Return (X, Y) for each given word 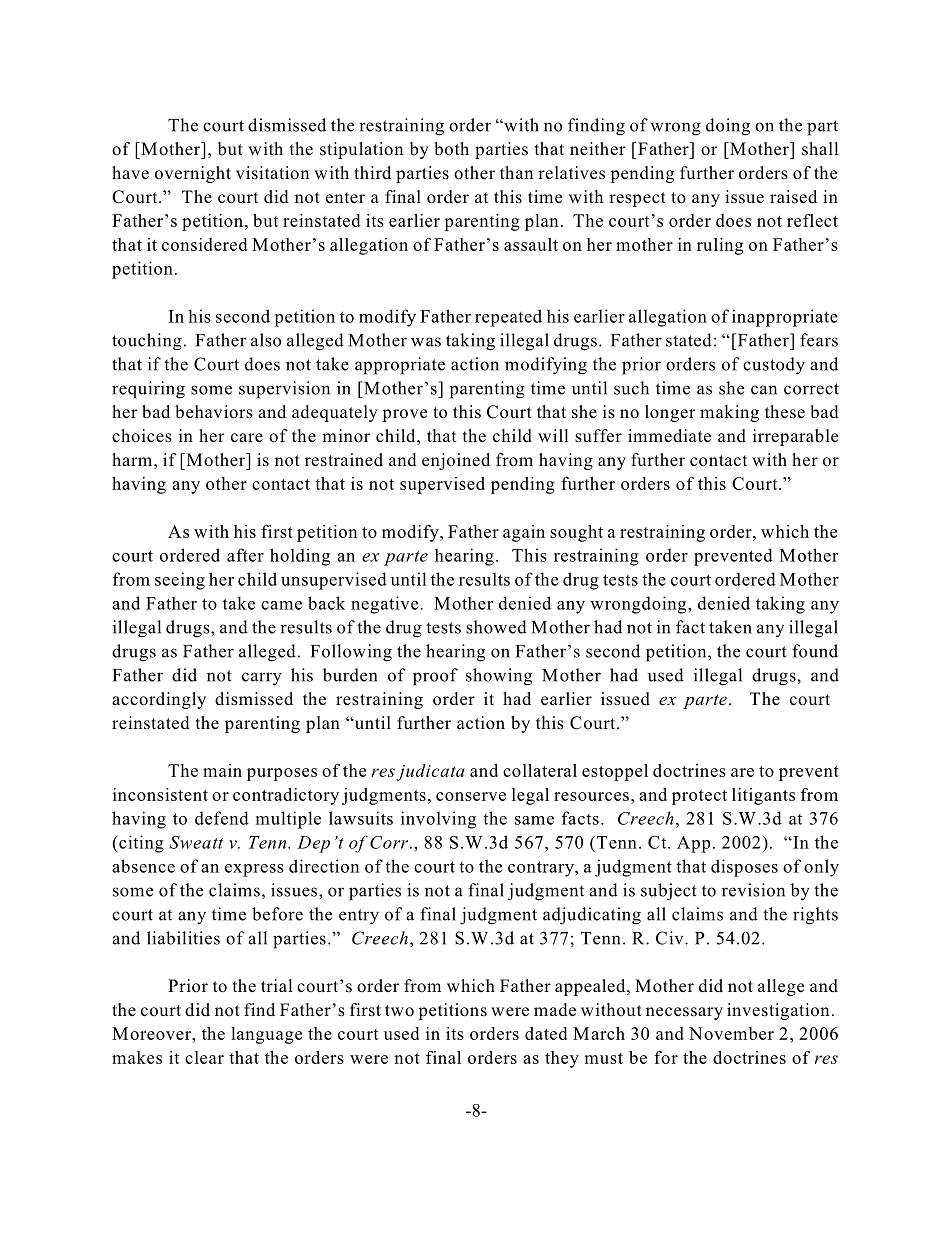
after (245, 555)
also (266, 340)
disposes (744, 868)
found (815, 651)
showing (499, 677)
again (524, 533)
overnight (193, 174)
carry (262, 679)
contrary (542, 869)
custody (774, 366)
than (517, 172)
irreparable (795, 437)
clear (204, 1057)
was (426, 342)
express (254, 870)
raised (793, 197)
